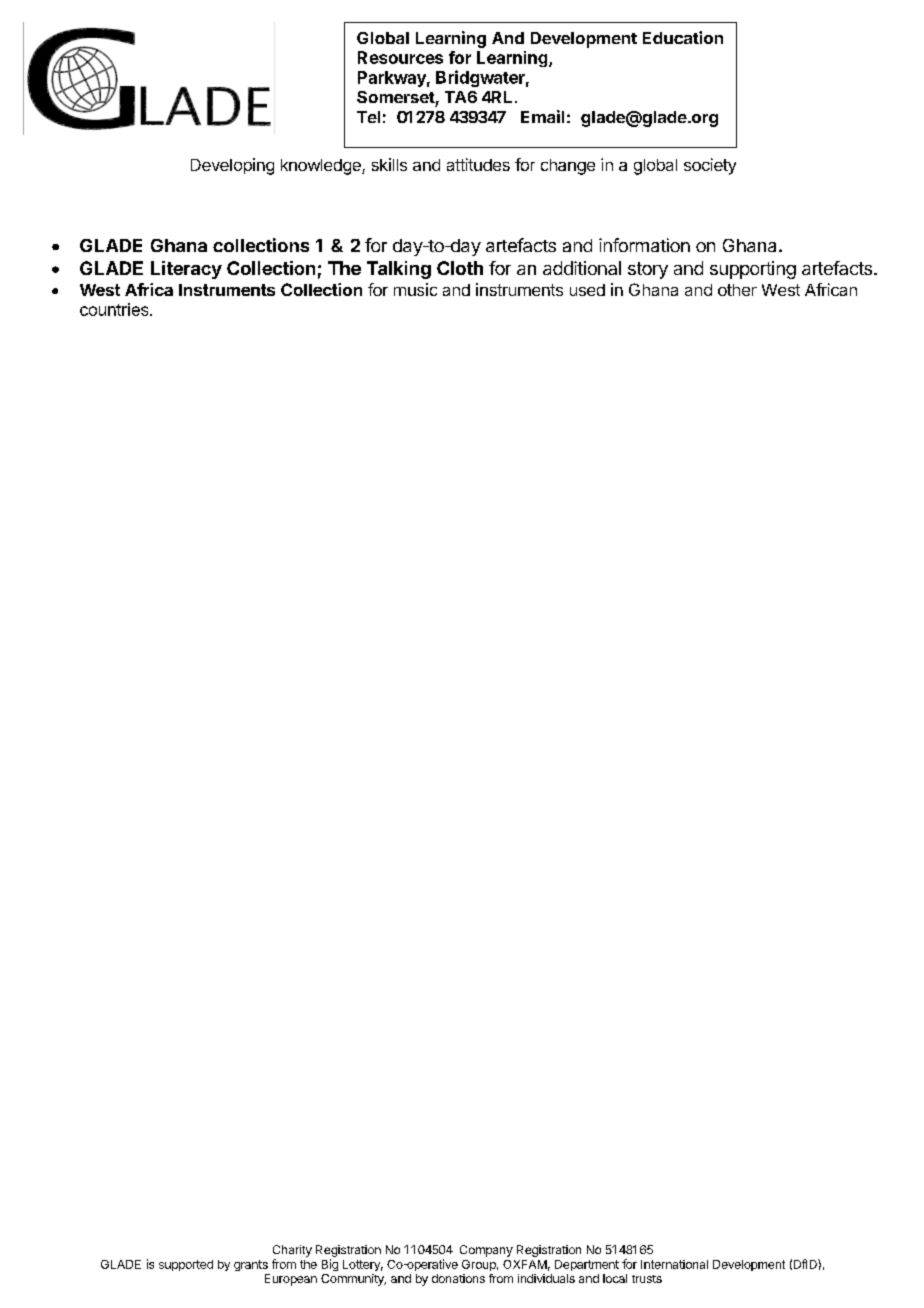 The width and height of the document is (924, 1308). Describe the element at coordinates (415, 289) in the document. I see `music` at that location.
